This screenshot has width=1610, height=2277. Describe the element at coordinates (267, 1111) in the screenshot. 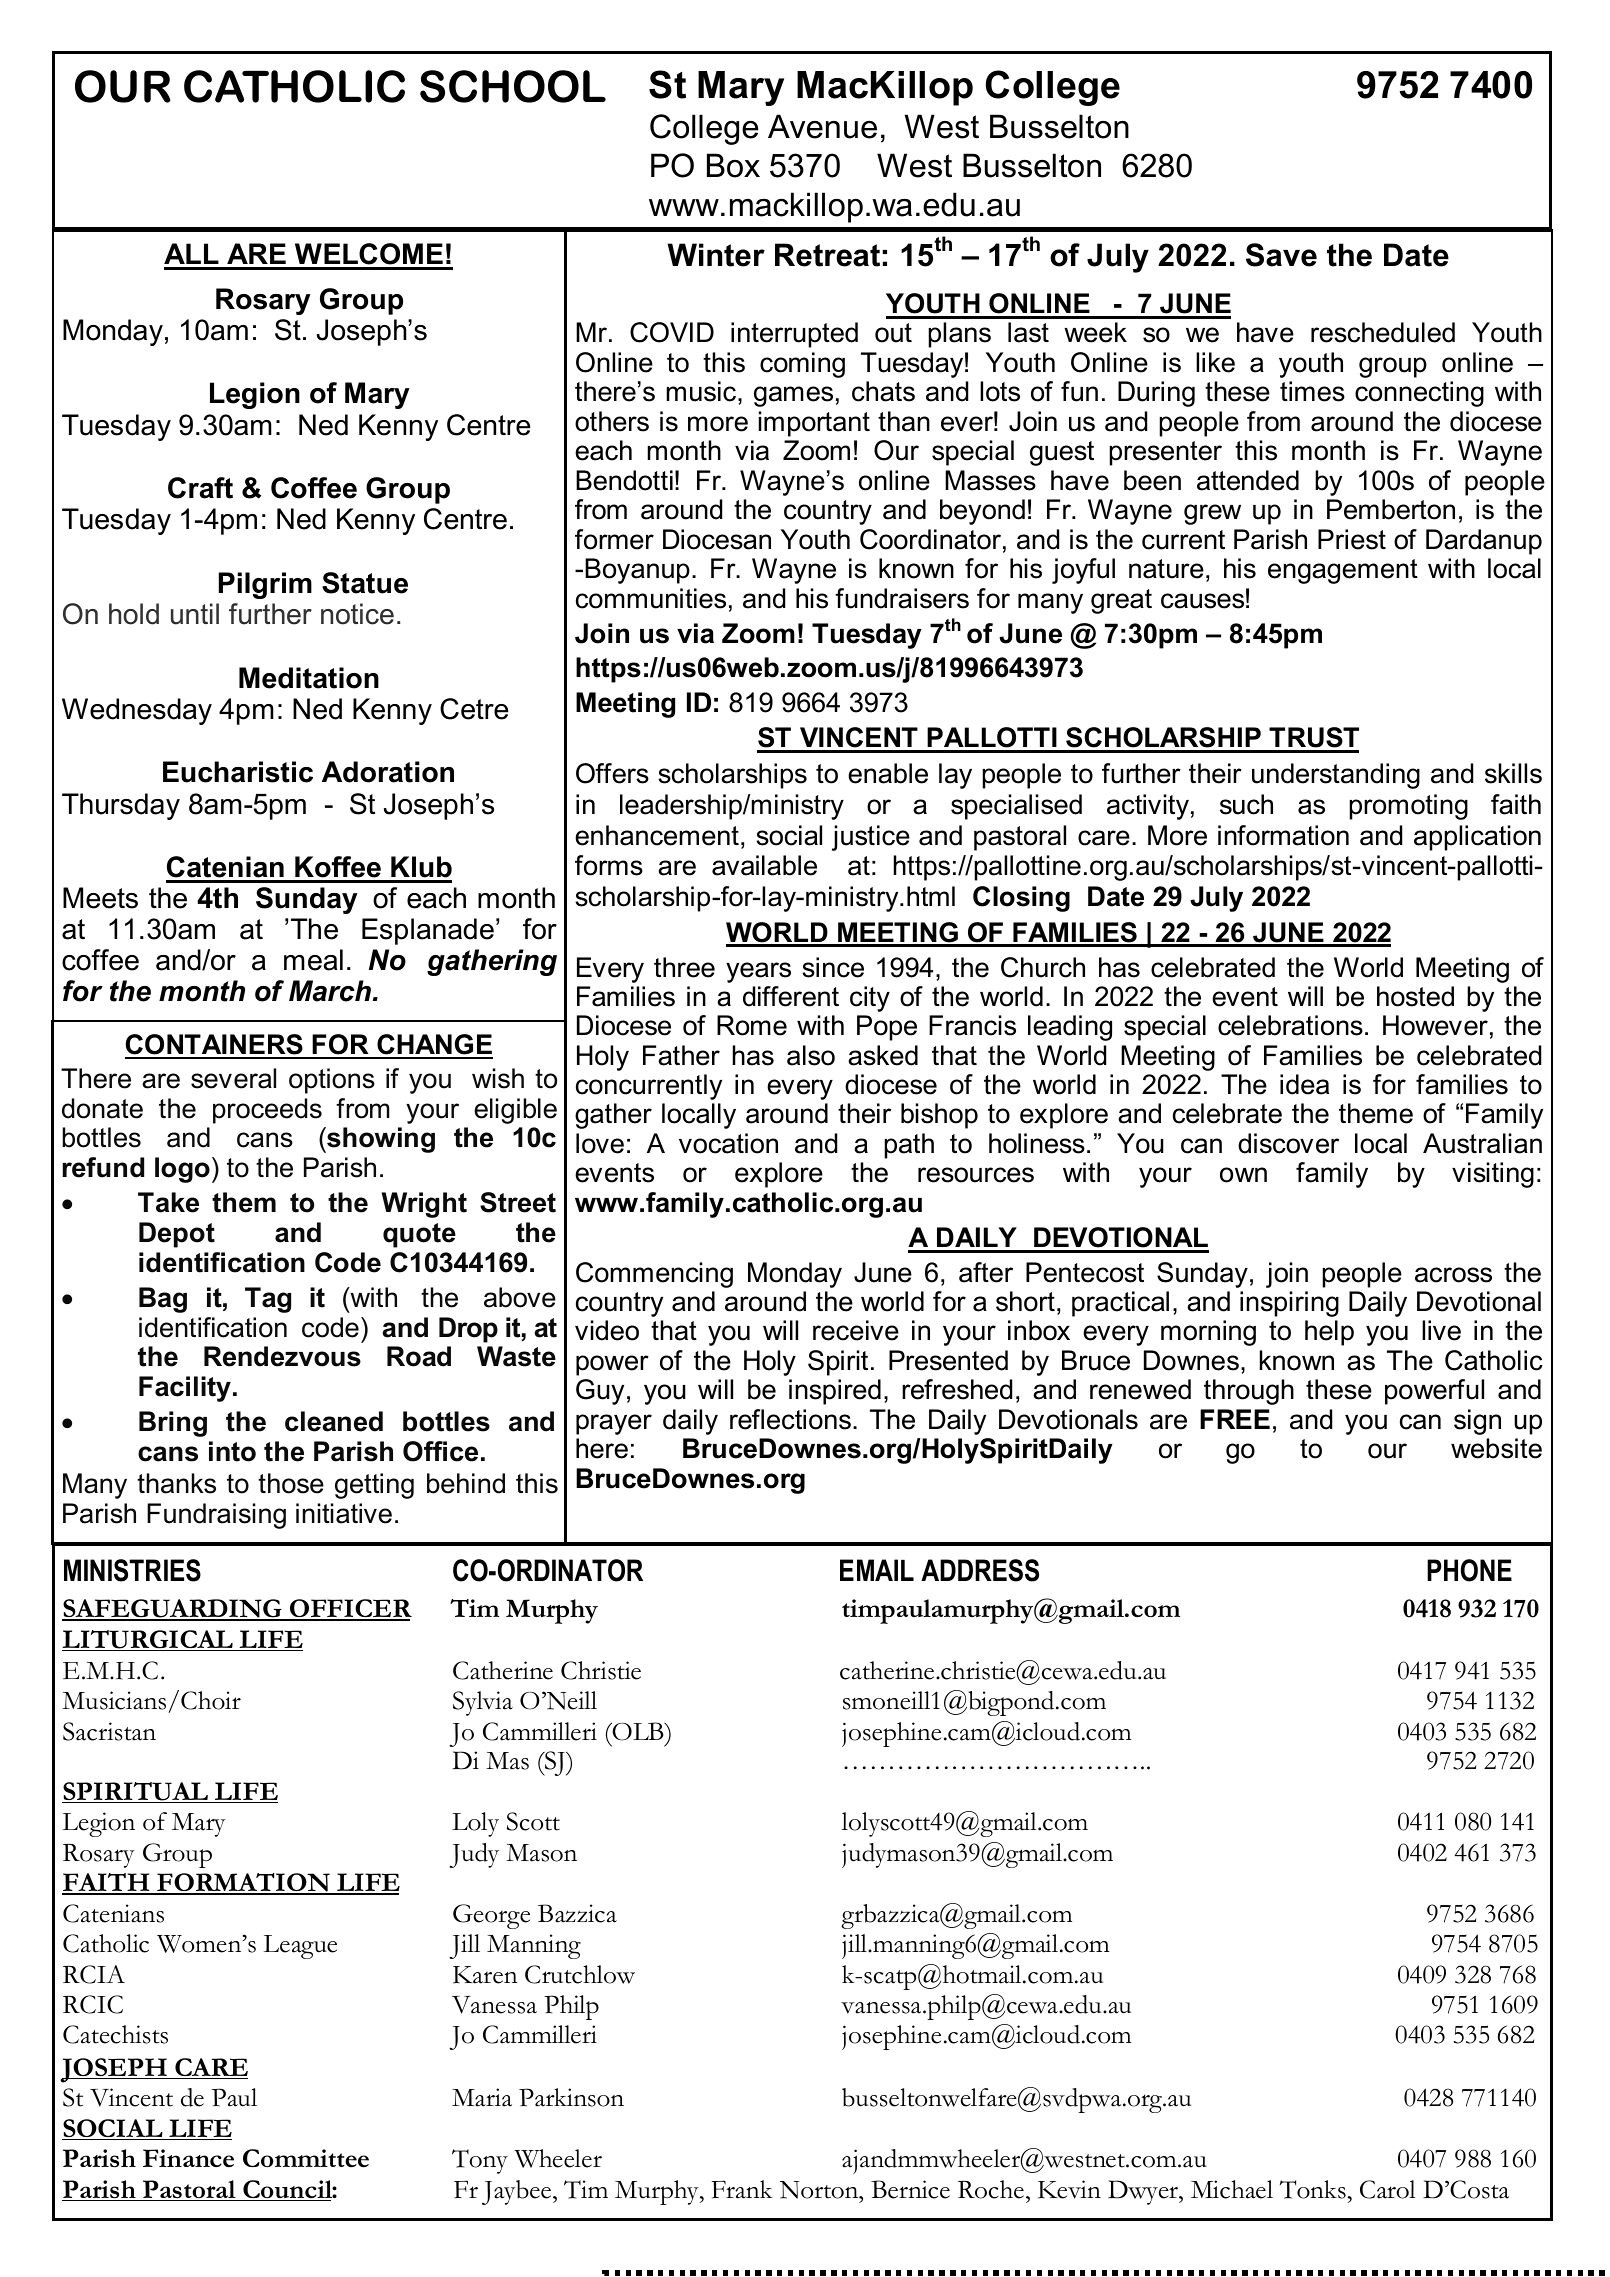

I see `proceeds` at that location.
